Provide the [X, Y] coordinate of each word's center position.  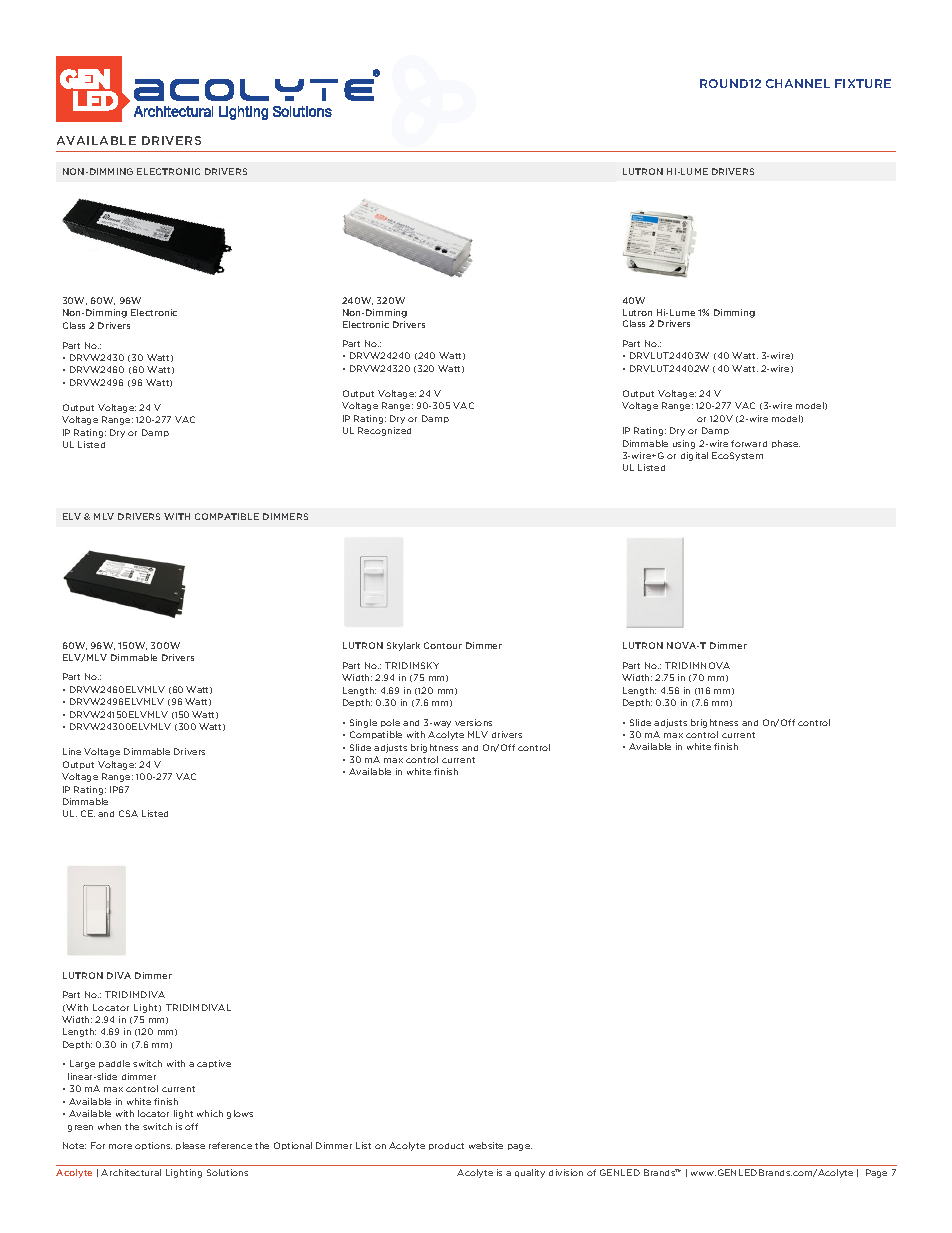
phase [786, 444]
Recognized [384, 431]
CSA [128, 813]
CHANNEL [798, 83]
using [684, 444]
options [153, 1146]
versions [473, 722]
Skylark [403, 646]
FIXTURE [863, 83]
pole [390, 723]
